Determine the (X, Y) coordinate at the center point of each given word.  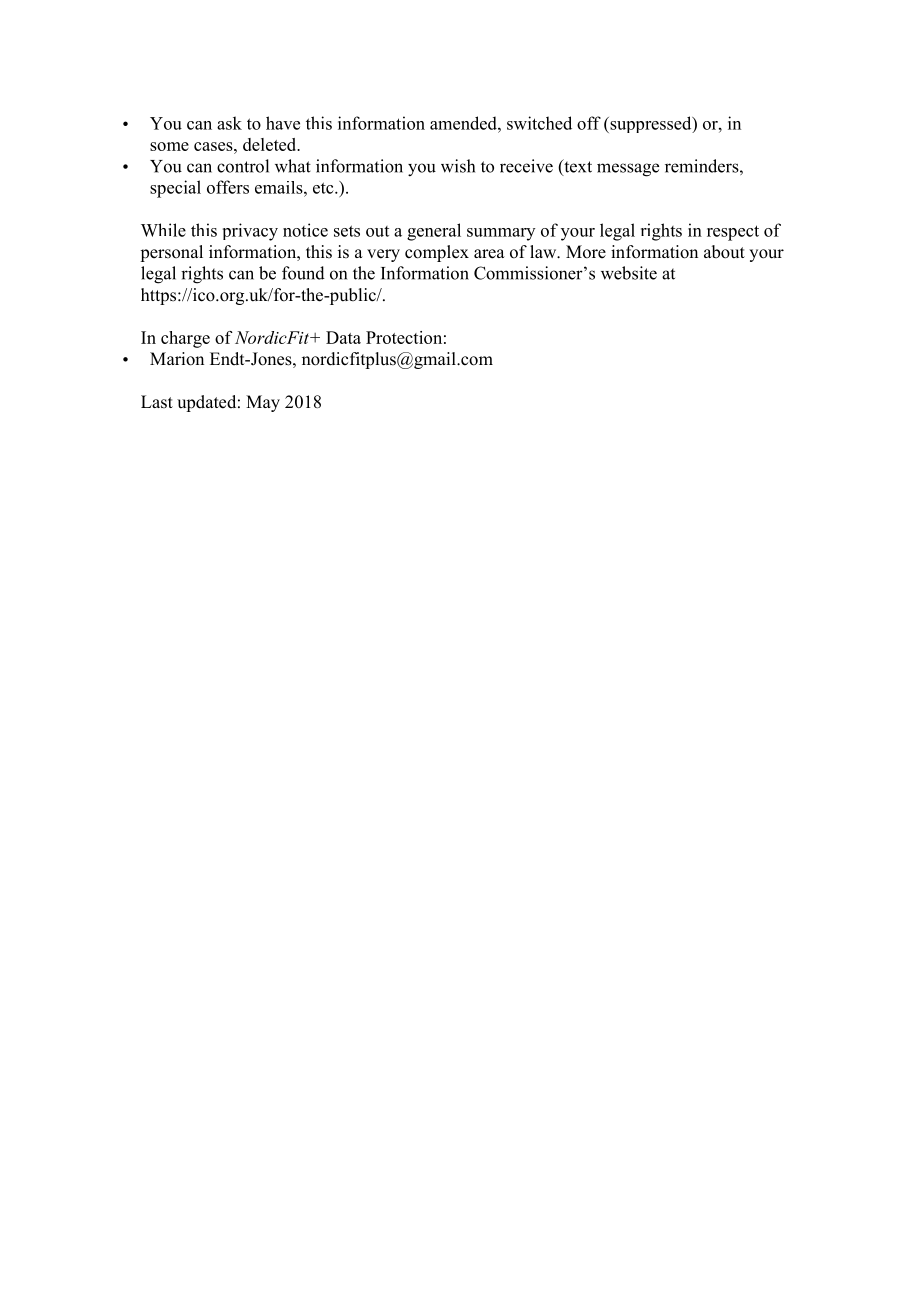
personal (171, 253)
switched (539, 123)
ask (229, 123)
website (629, 273)
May (263, 403)
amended (464, 123)
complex (437, 253)
